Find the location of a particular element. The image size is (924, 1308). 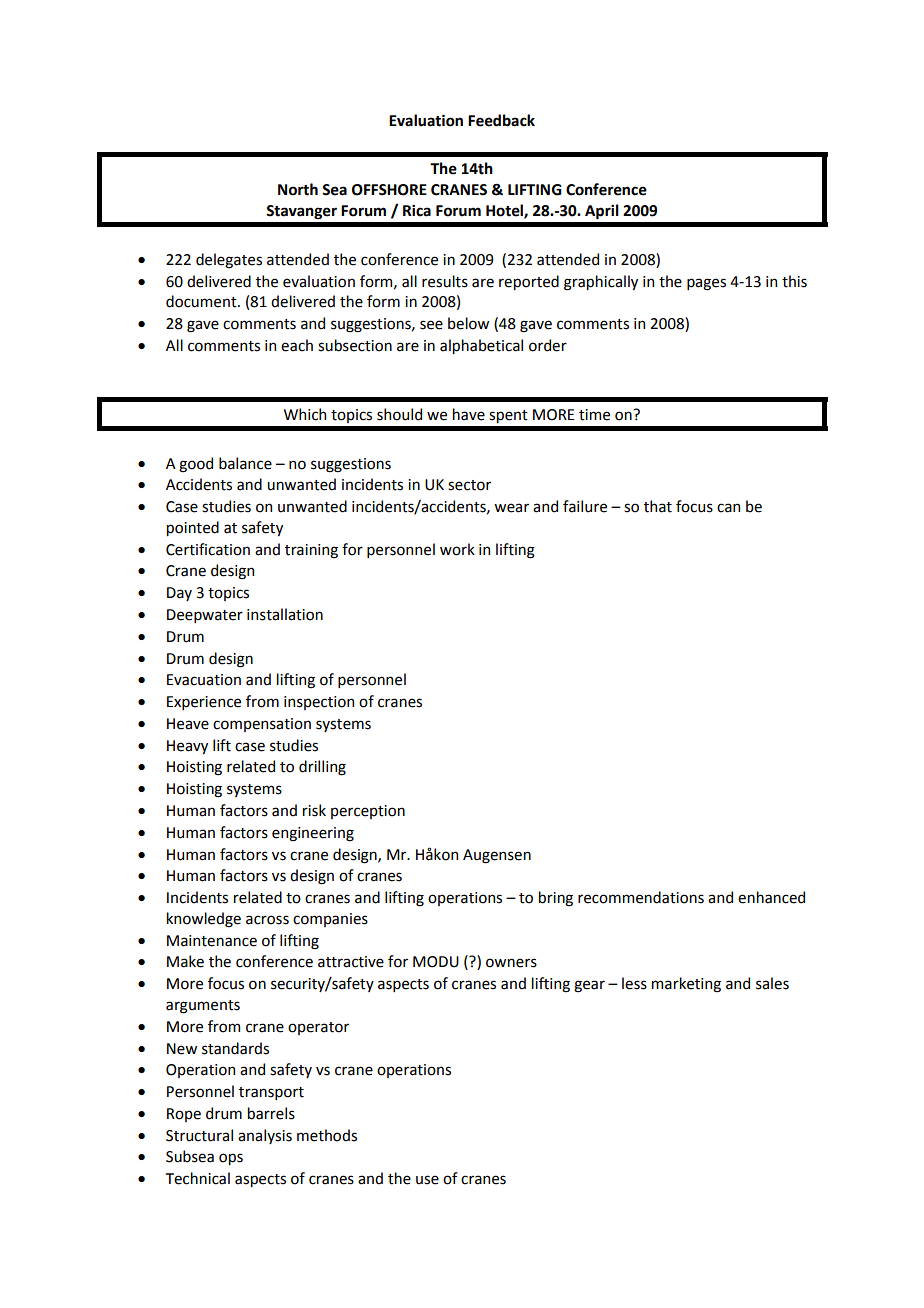

pages is located at coordinates (706, 284).
